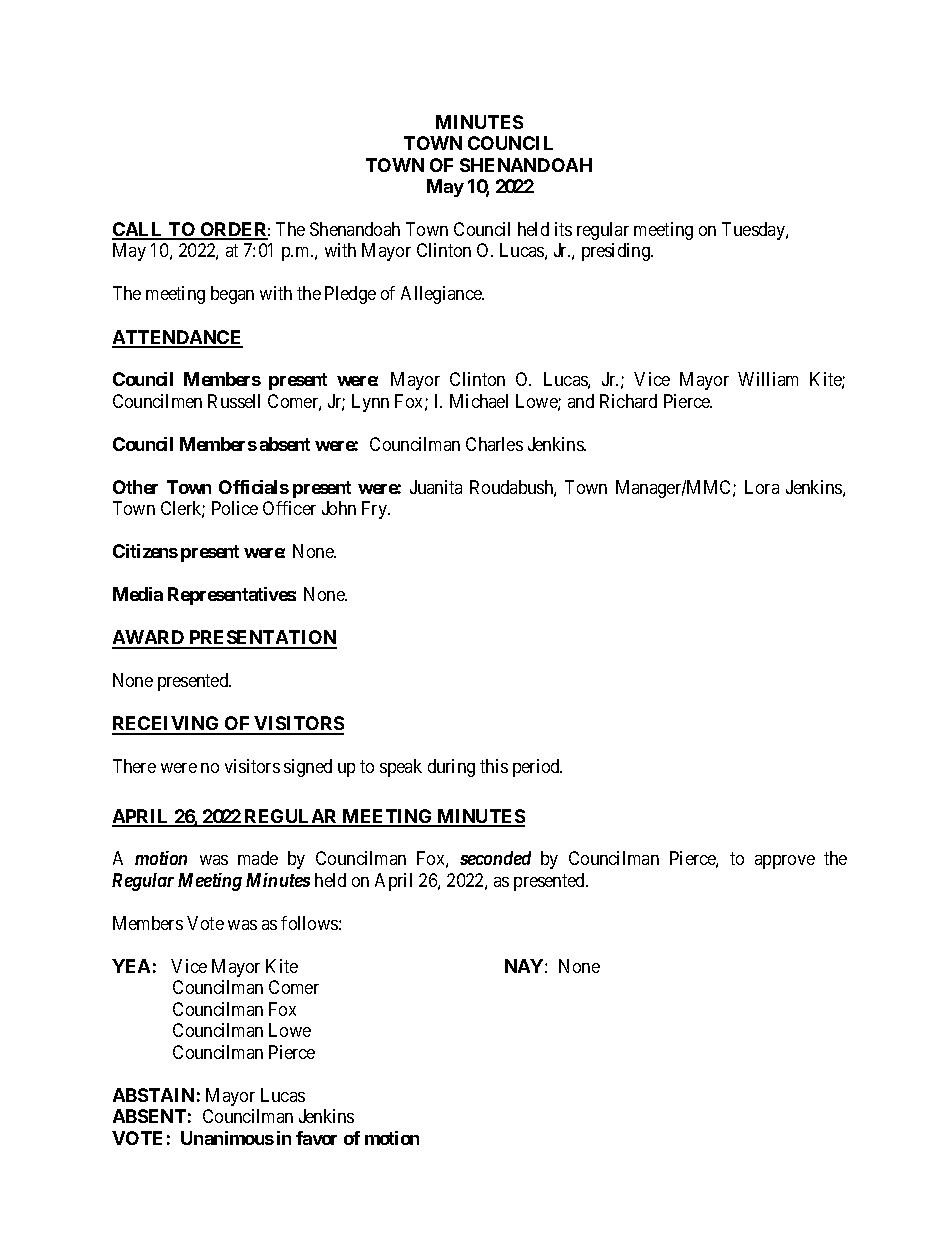 The image size is (952, 1233). Describe the element at coordinates (232, 295) in the page. I see `began` at that location.
